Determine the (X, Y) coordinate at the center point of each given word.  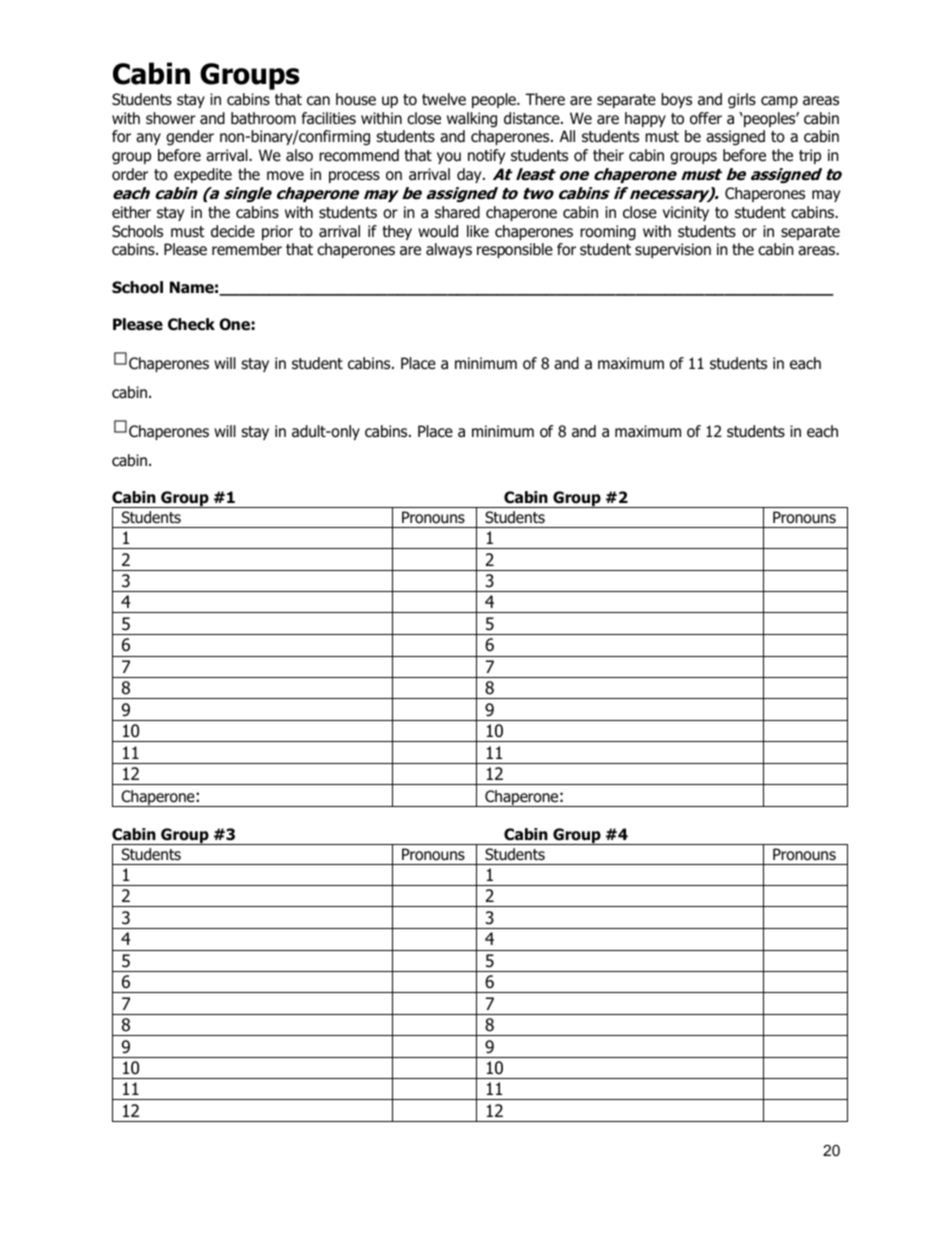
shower (171, 118)
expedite (203, 175)
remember (247, 249)
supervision (673, 250)
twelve (444, 99)
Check (191, 324)
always (449, 250)
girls (742, 101)
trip (810, 156)
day (470, 175)
